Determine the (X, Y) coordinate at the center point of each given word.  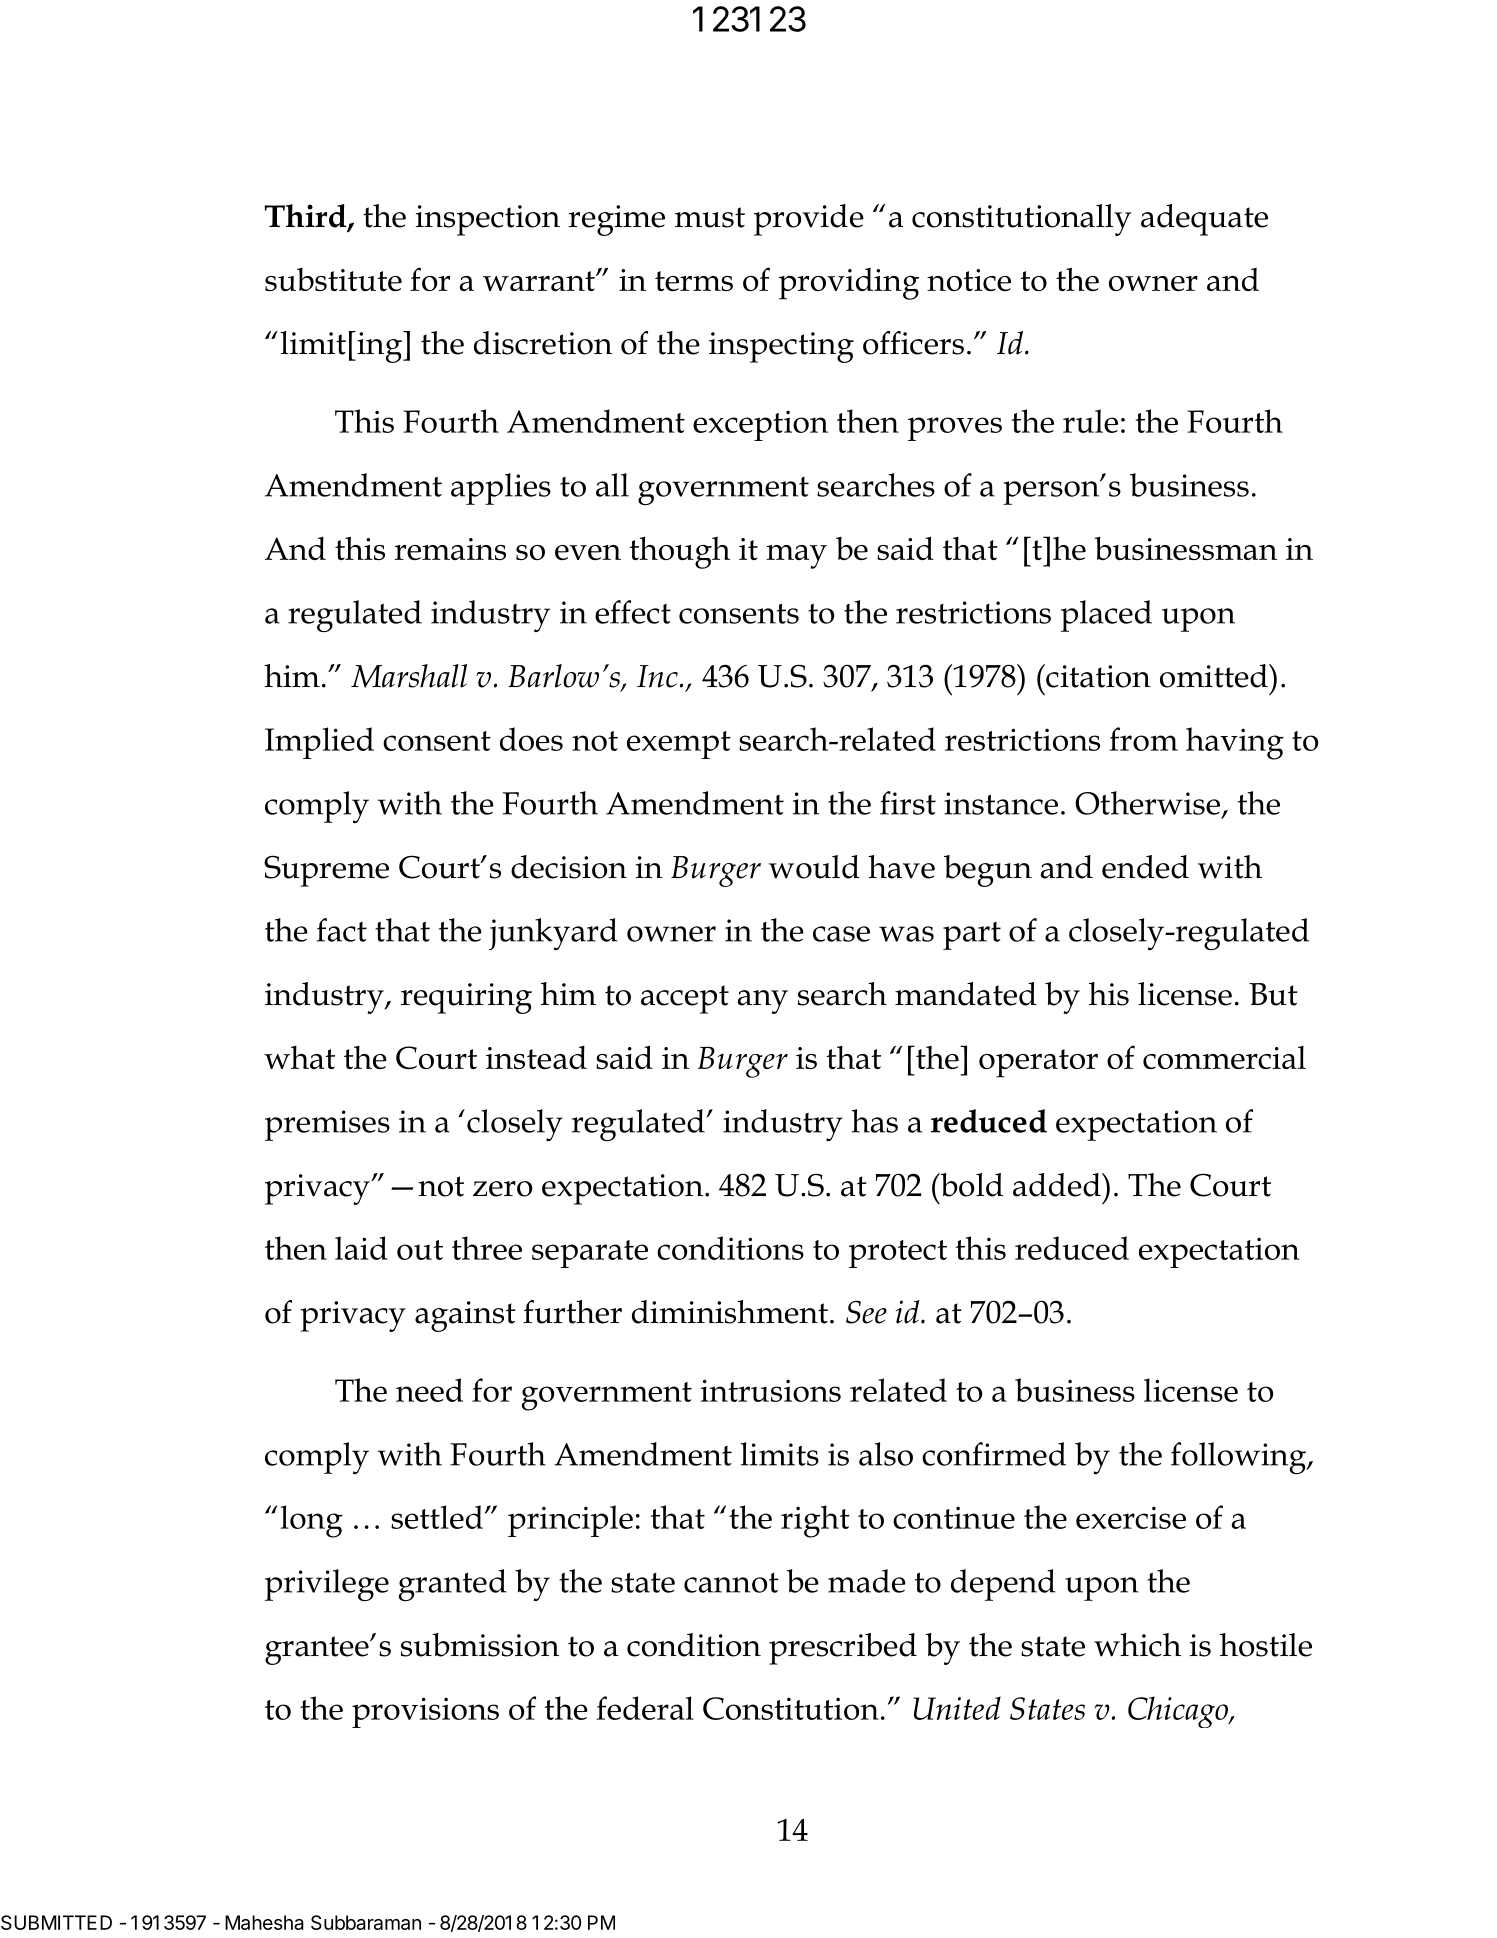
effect (633, 612)
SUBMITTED (56, 1922)
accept (685, 999)
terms (694, 281)
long (312, 1521)
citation (1097, 676)
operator (1038, 1063)
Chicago (1179, 1712)
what (299, 1057)
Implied (319, 743)
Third (307, 217)
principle (570, 1521)
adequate (1204, 220)
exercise (1131, 1517)
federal (645, 1708)
